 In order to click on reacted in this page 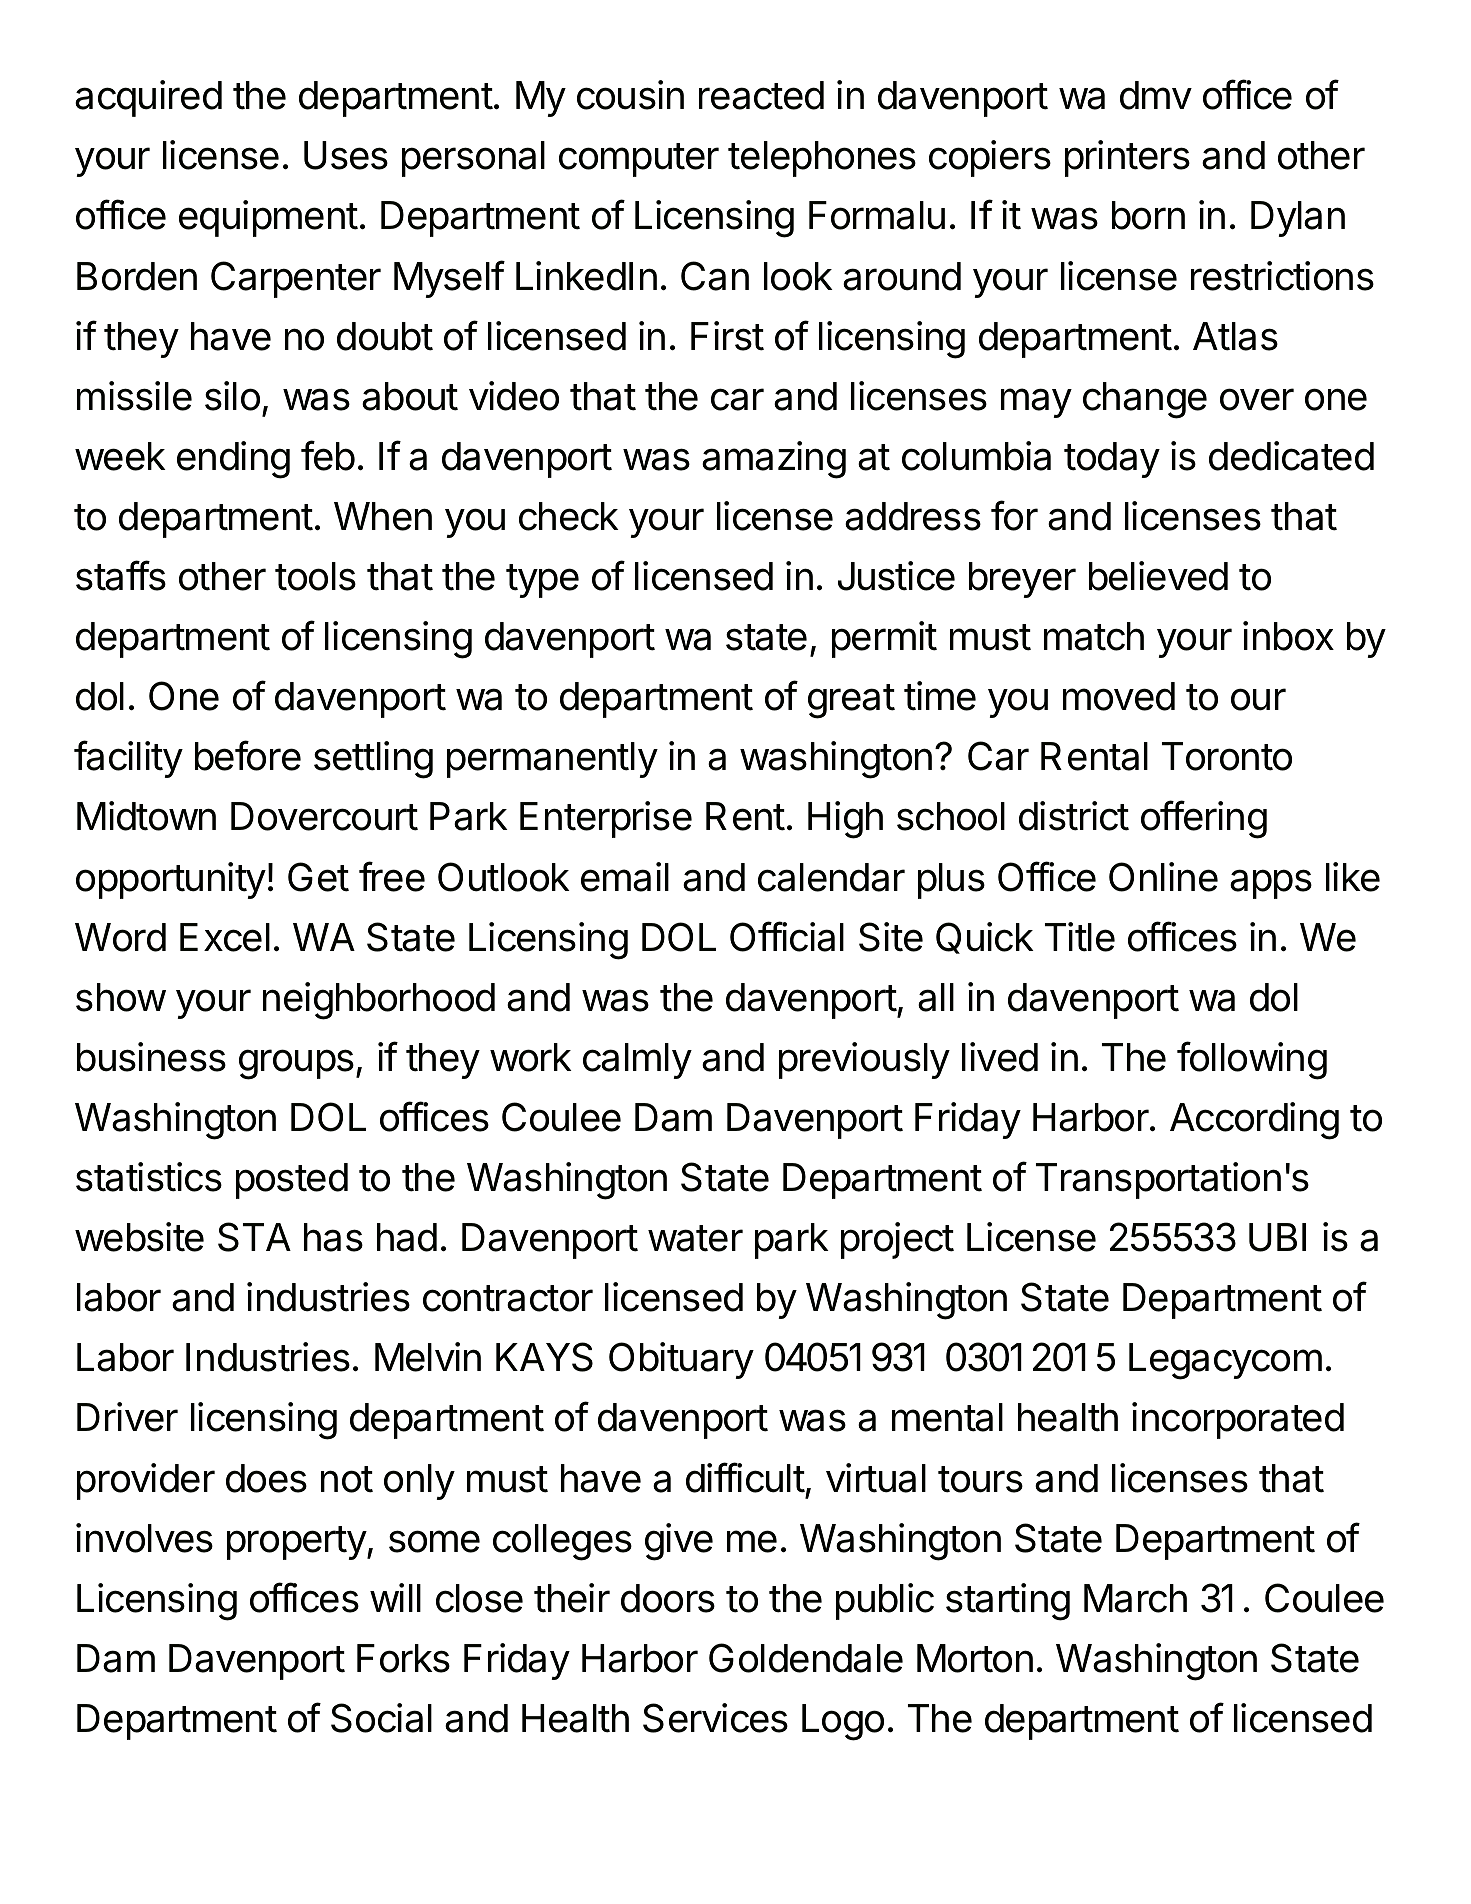, I will do `click(761, 95)`.
